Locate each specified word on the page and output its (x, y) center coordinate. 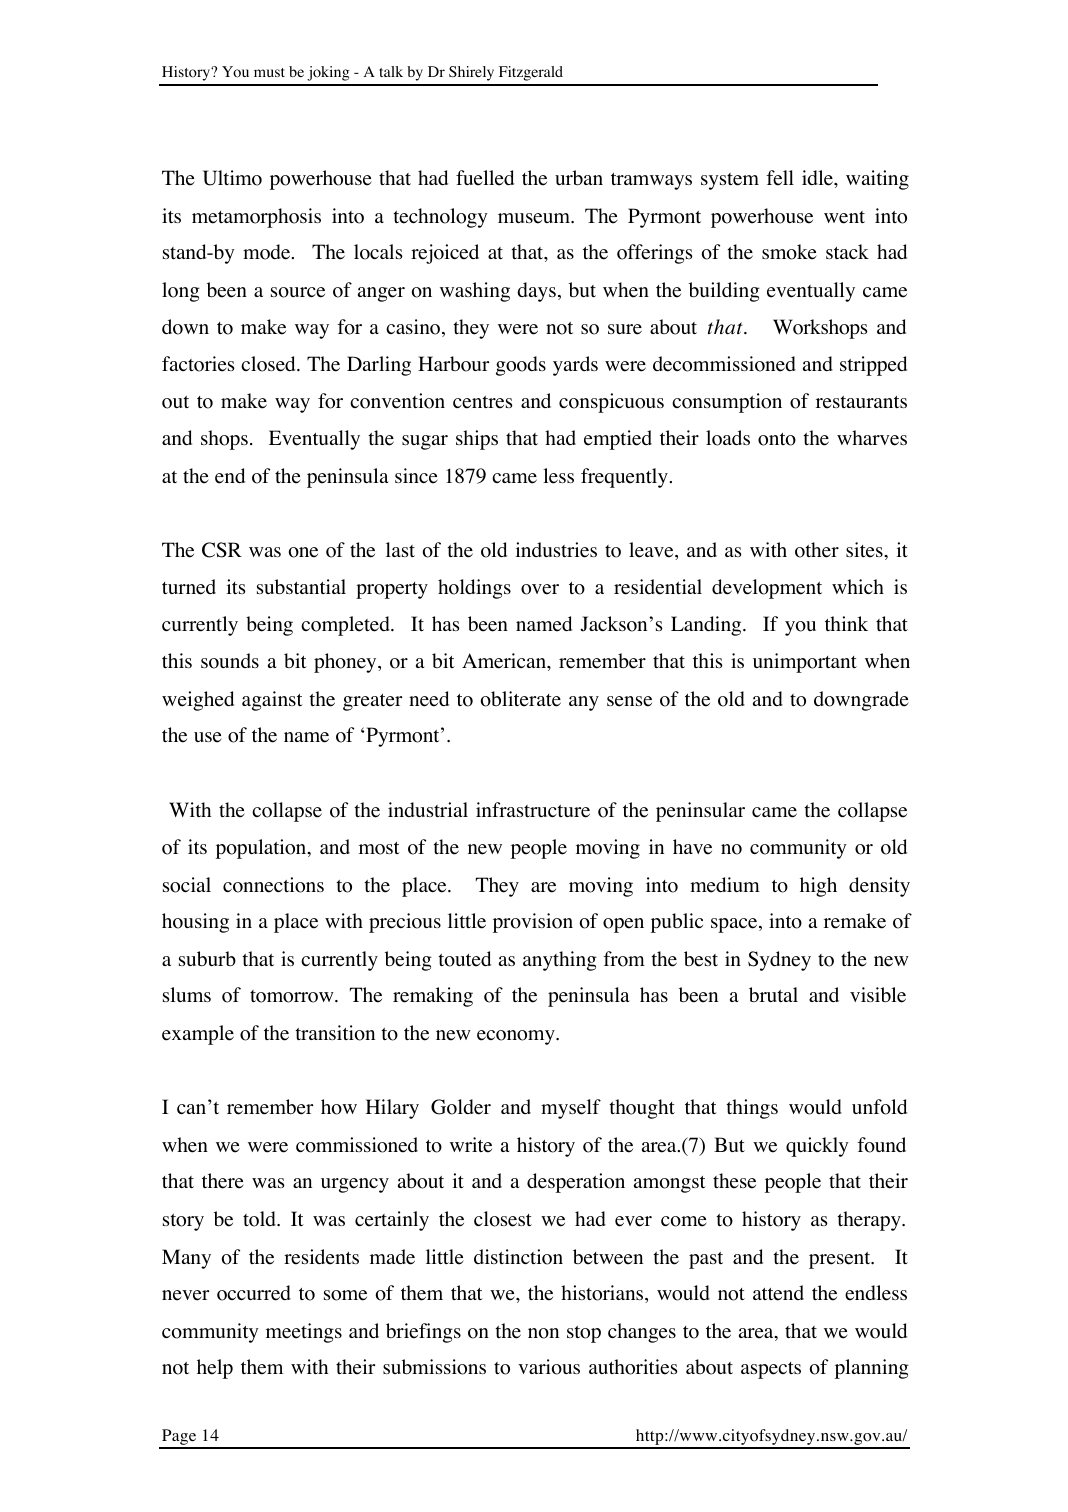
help (215, 1369)
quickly (817, 1147)
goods (521, 366)
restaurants (861, 402)
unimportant (805, 663)
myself (571, 1109)
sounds (230, 661)
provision (533, 923)
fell (780, 178)
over (540, 589)
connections (273, 885)
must (269, 72)
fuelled (485, 178)
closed (269, 364)
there (223, 1181)
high (818, 887)
